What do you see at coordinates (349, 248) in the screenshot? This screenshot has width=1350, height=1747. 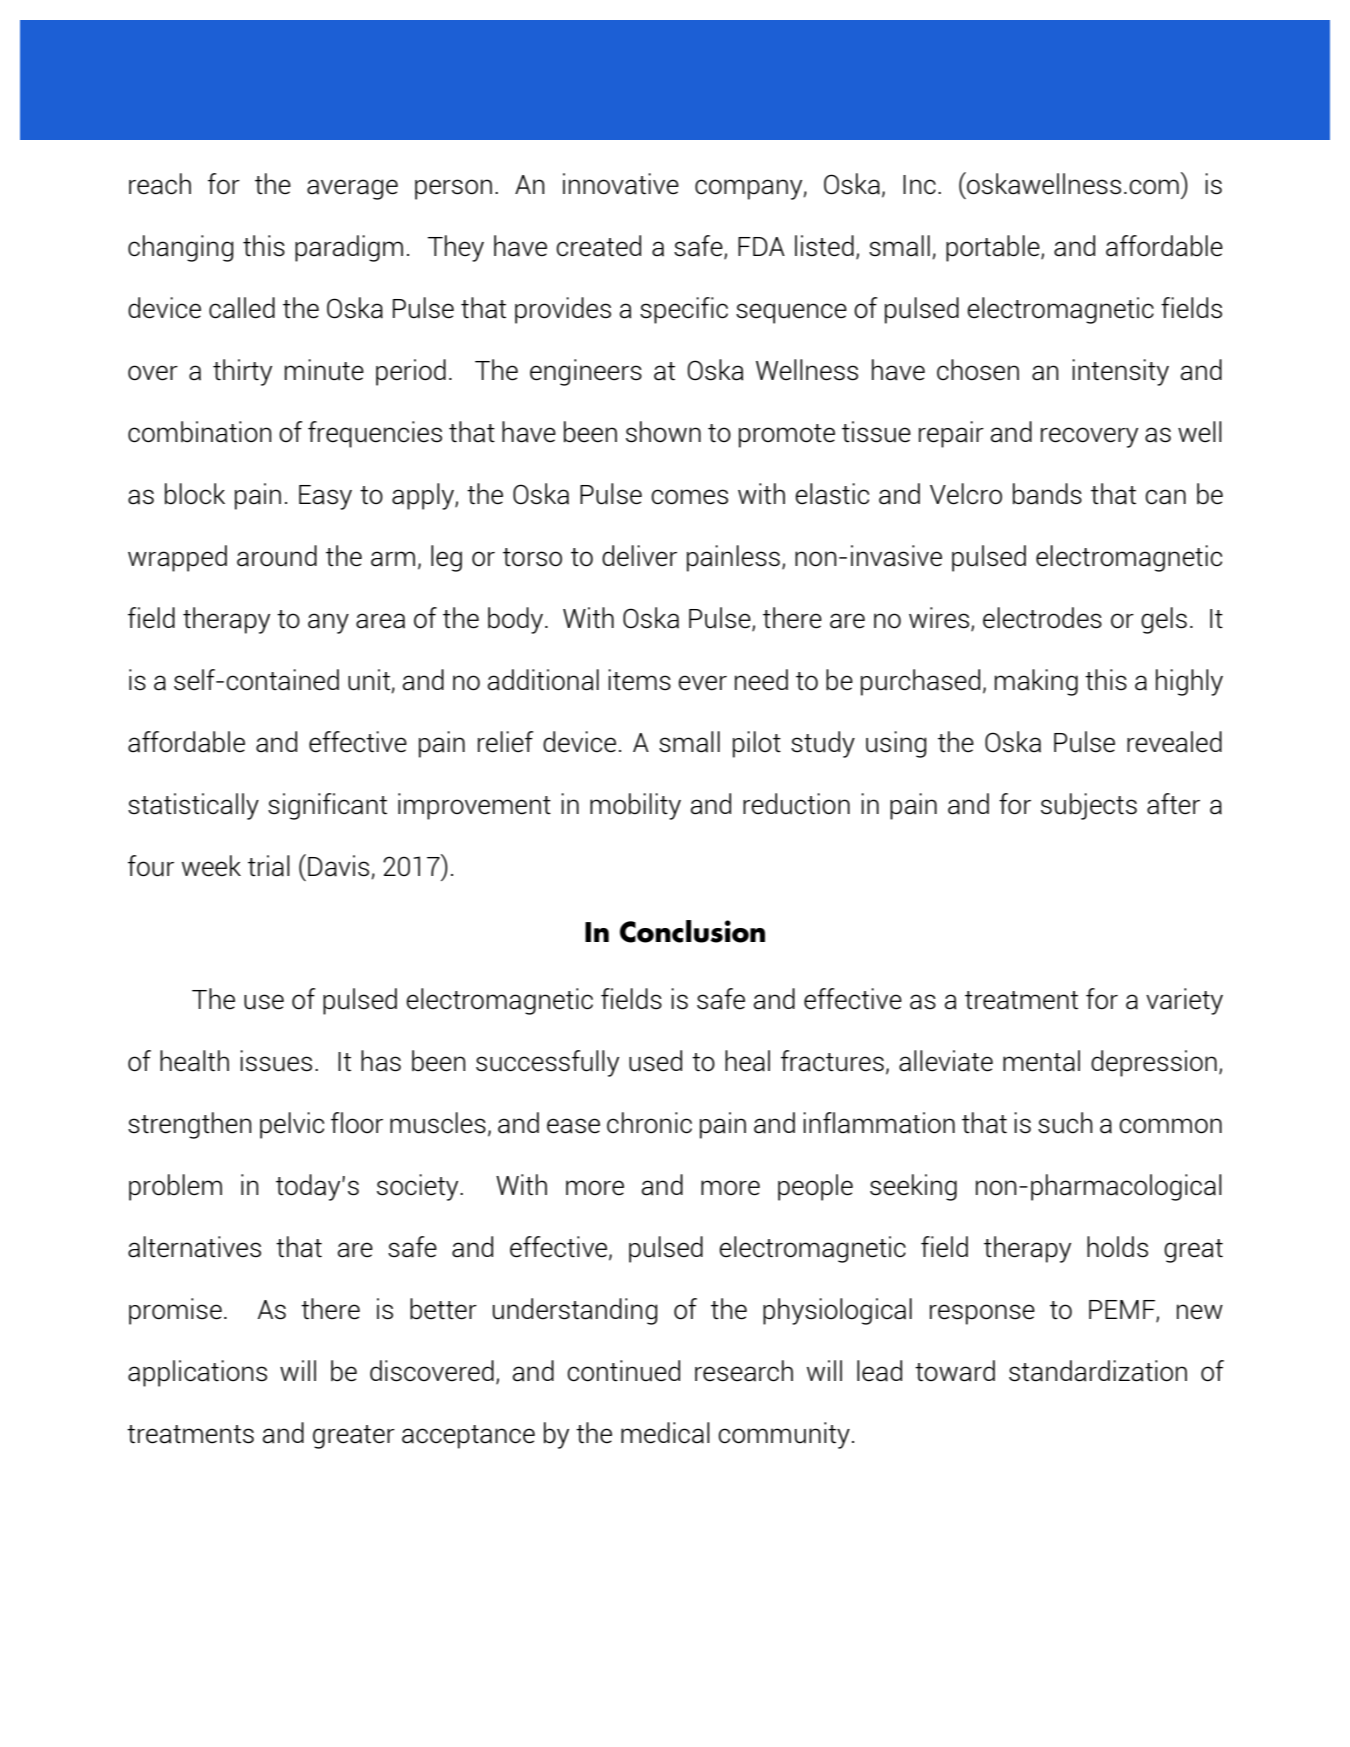 I see `paradigm` at bounding box center [349, 248].
